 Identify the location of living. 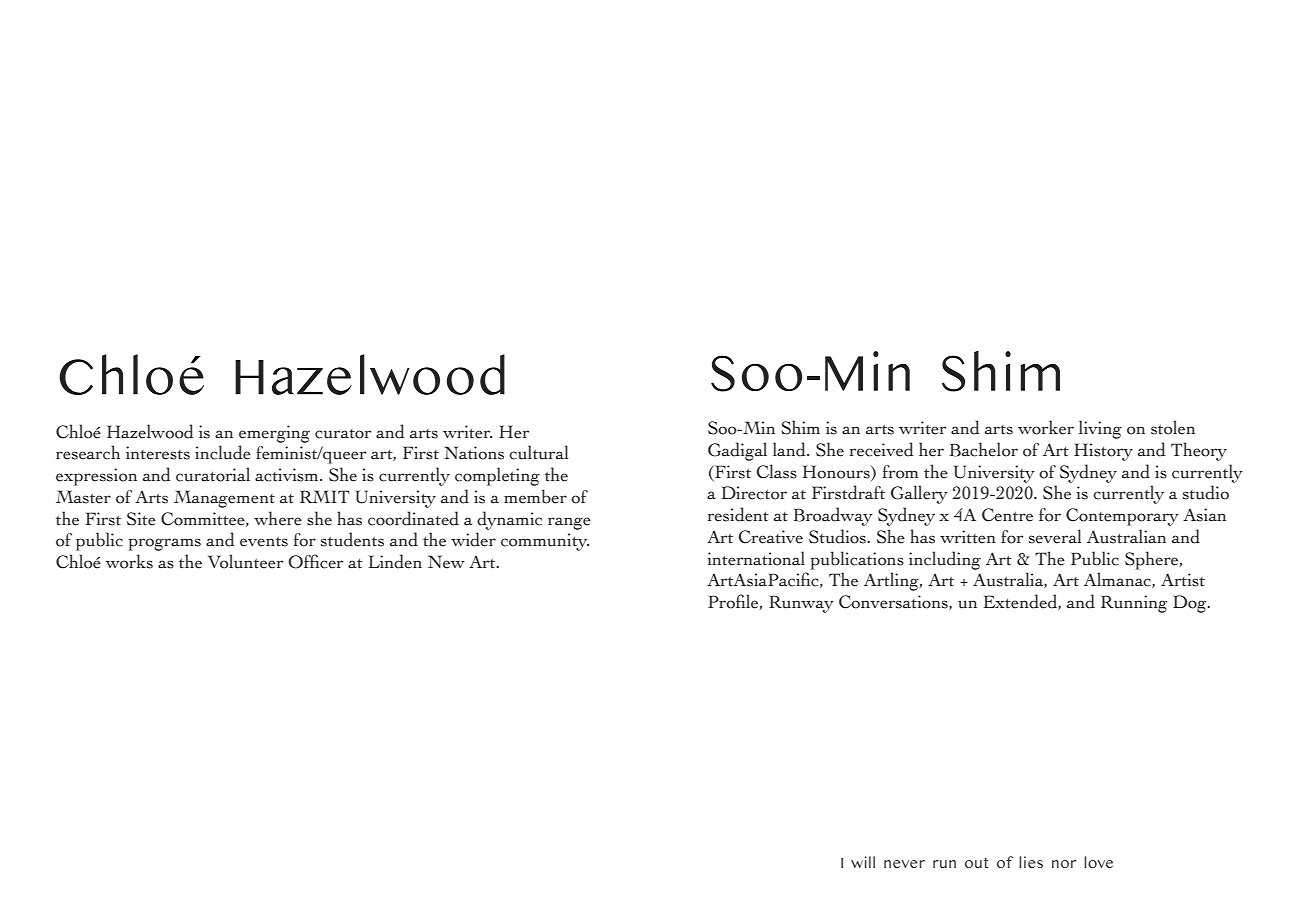
(1100, 429).
